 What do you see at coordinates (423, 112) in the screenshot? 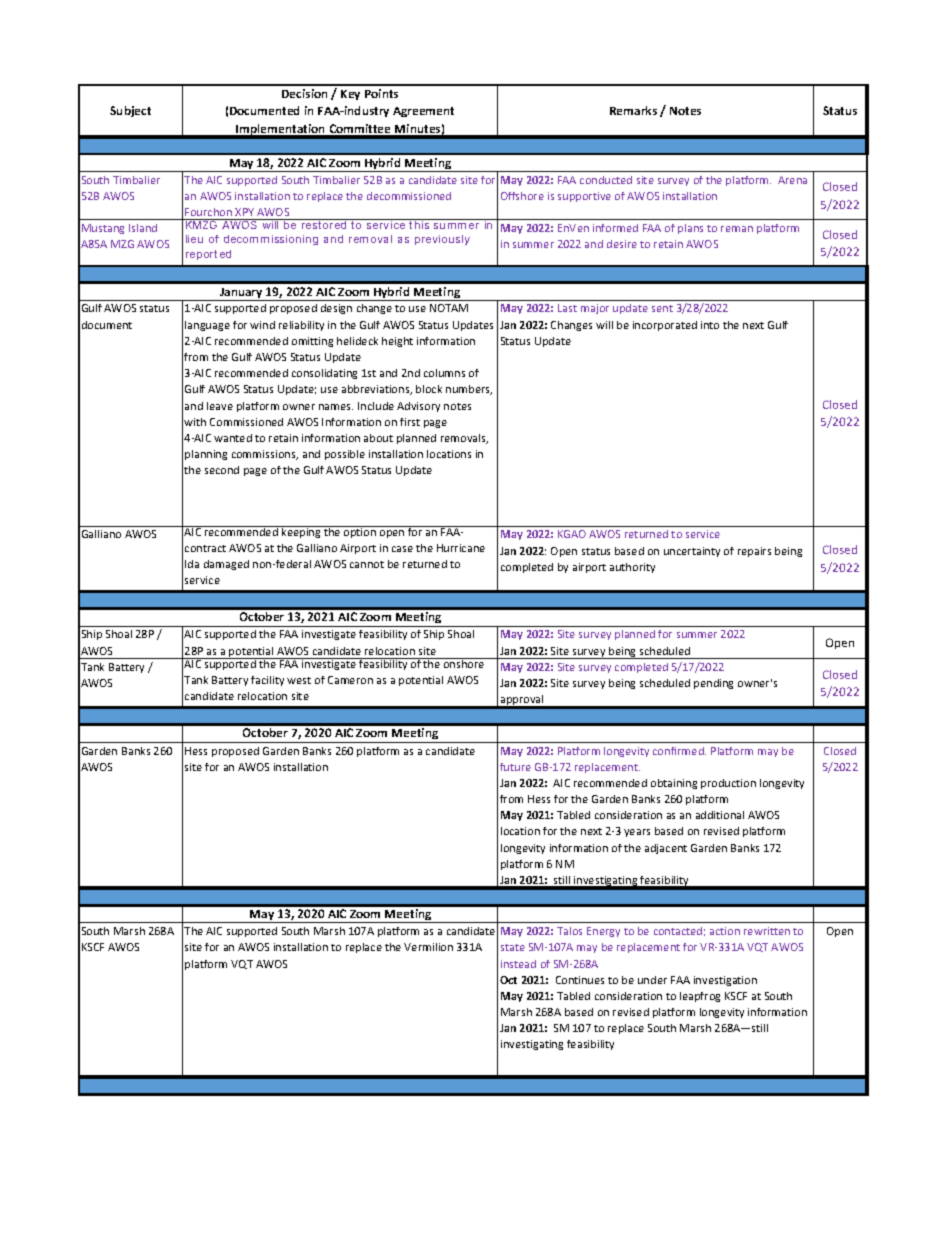
I see `Agreement` at bounding box center [423, 112].
